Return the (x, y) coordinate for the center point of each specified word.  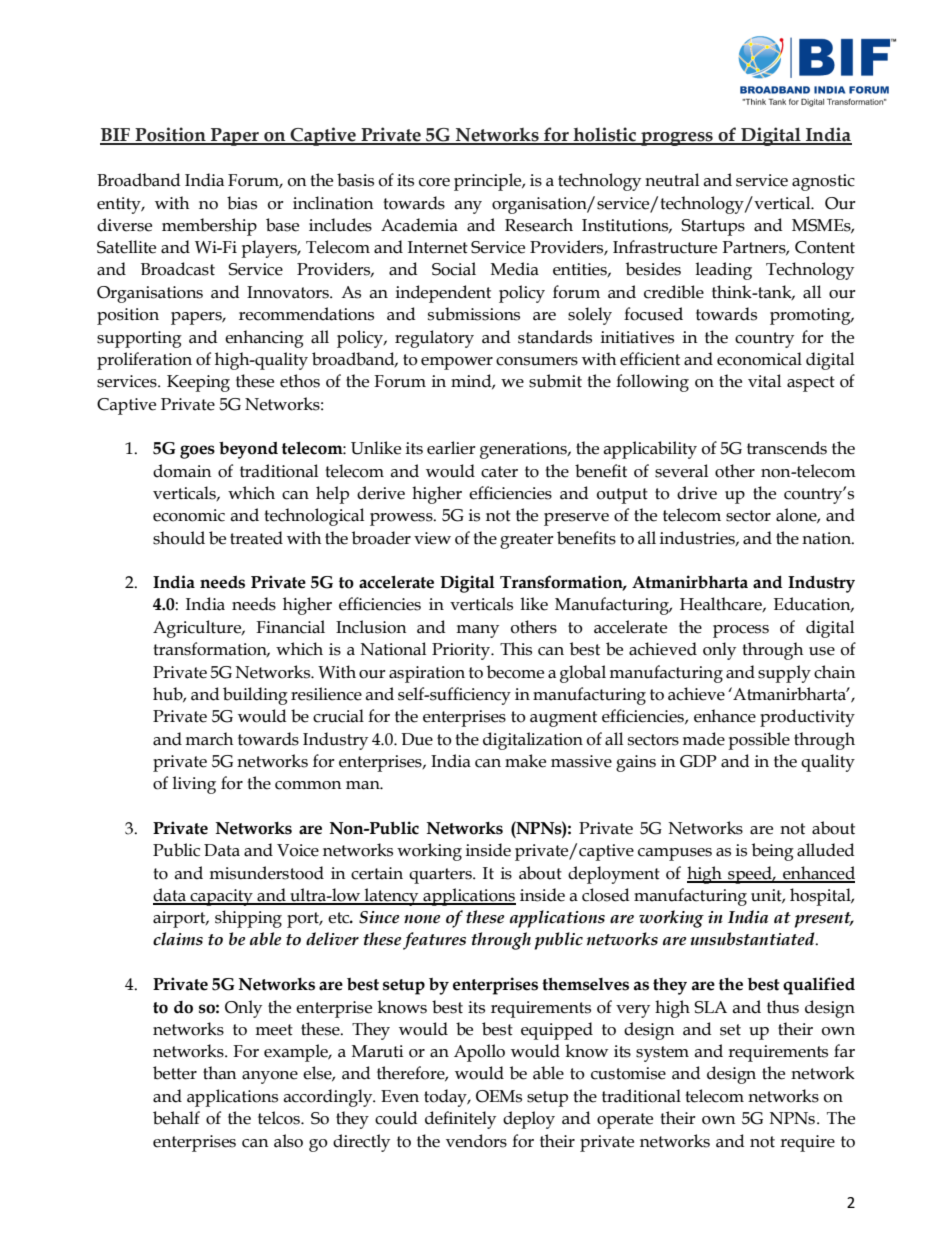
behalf (176, 1118)
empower (457, 363)
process (741, 631)
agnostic (823, 182)
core (434, 182)
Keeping (198, 383)
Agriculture (198, 629)
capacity (221, 897)
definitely (460, 1120)
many (477, 631)
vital (764, 381)
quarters (441, 876)
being (773, 852)
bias (242, 203)
